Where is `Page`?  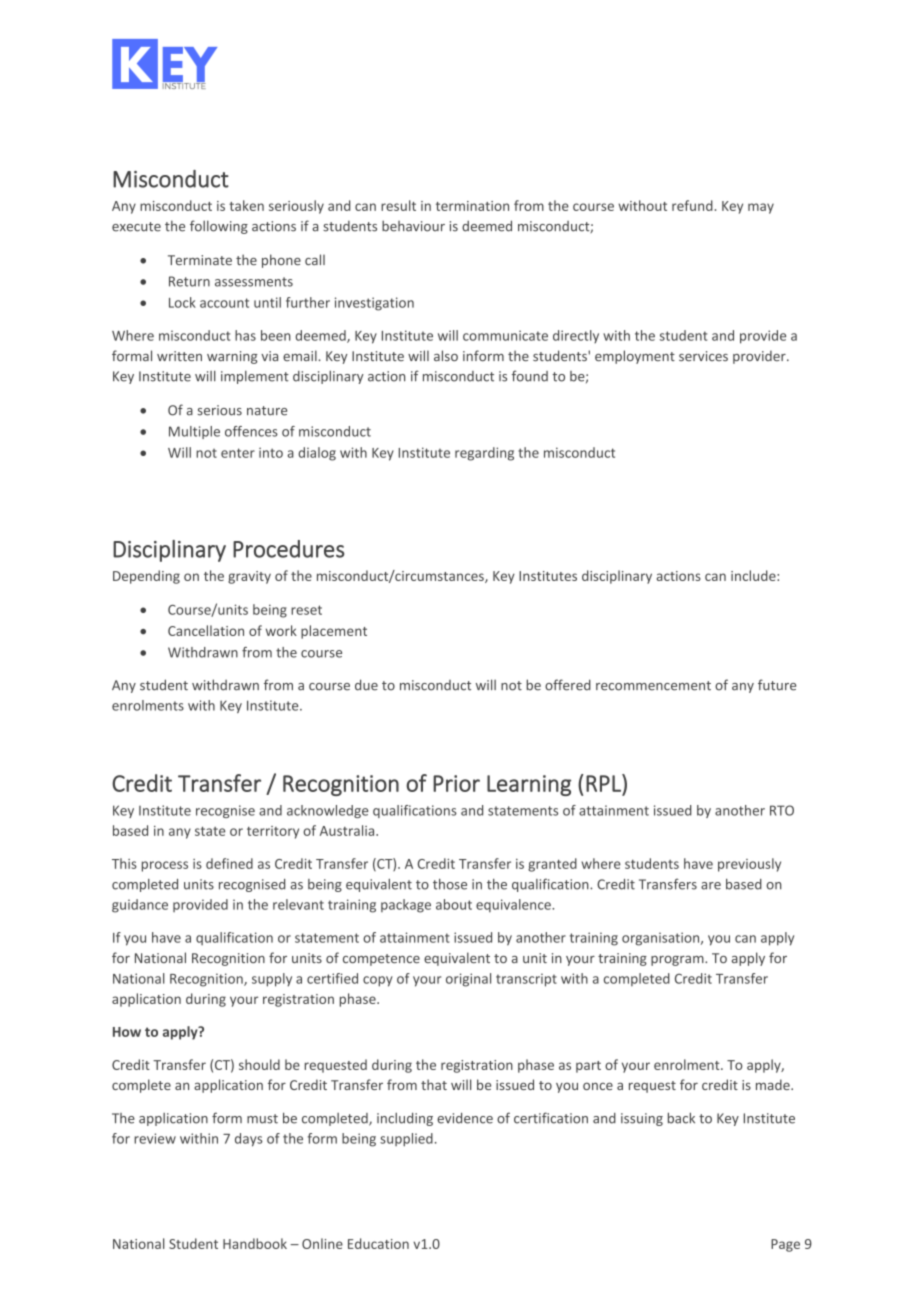
Page is located at coordinates (785, 1245).
